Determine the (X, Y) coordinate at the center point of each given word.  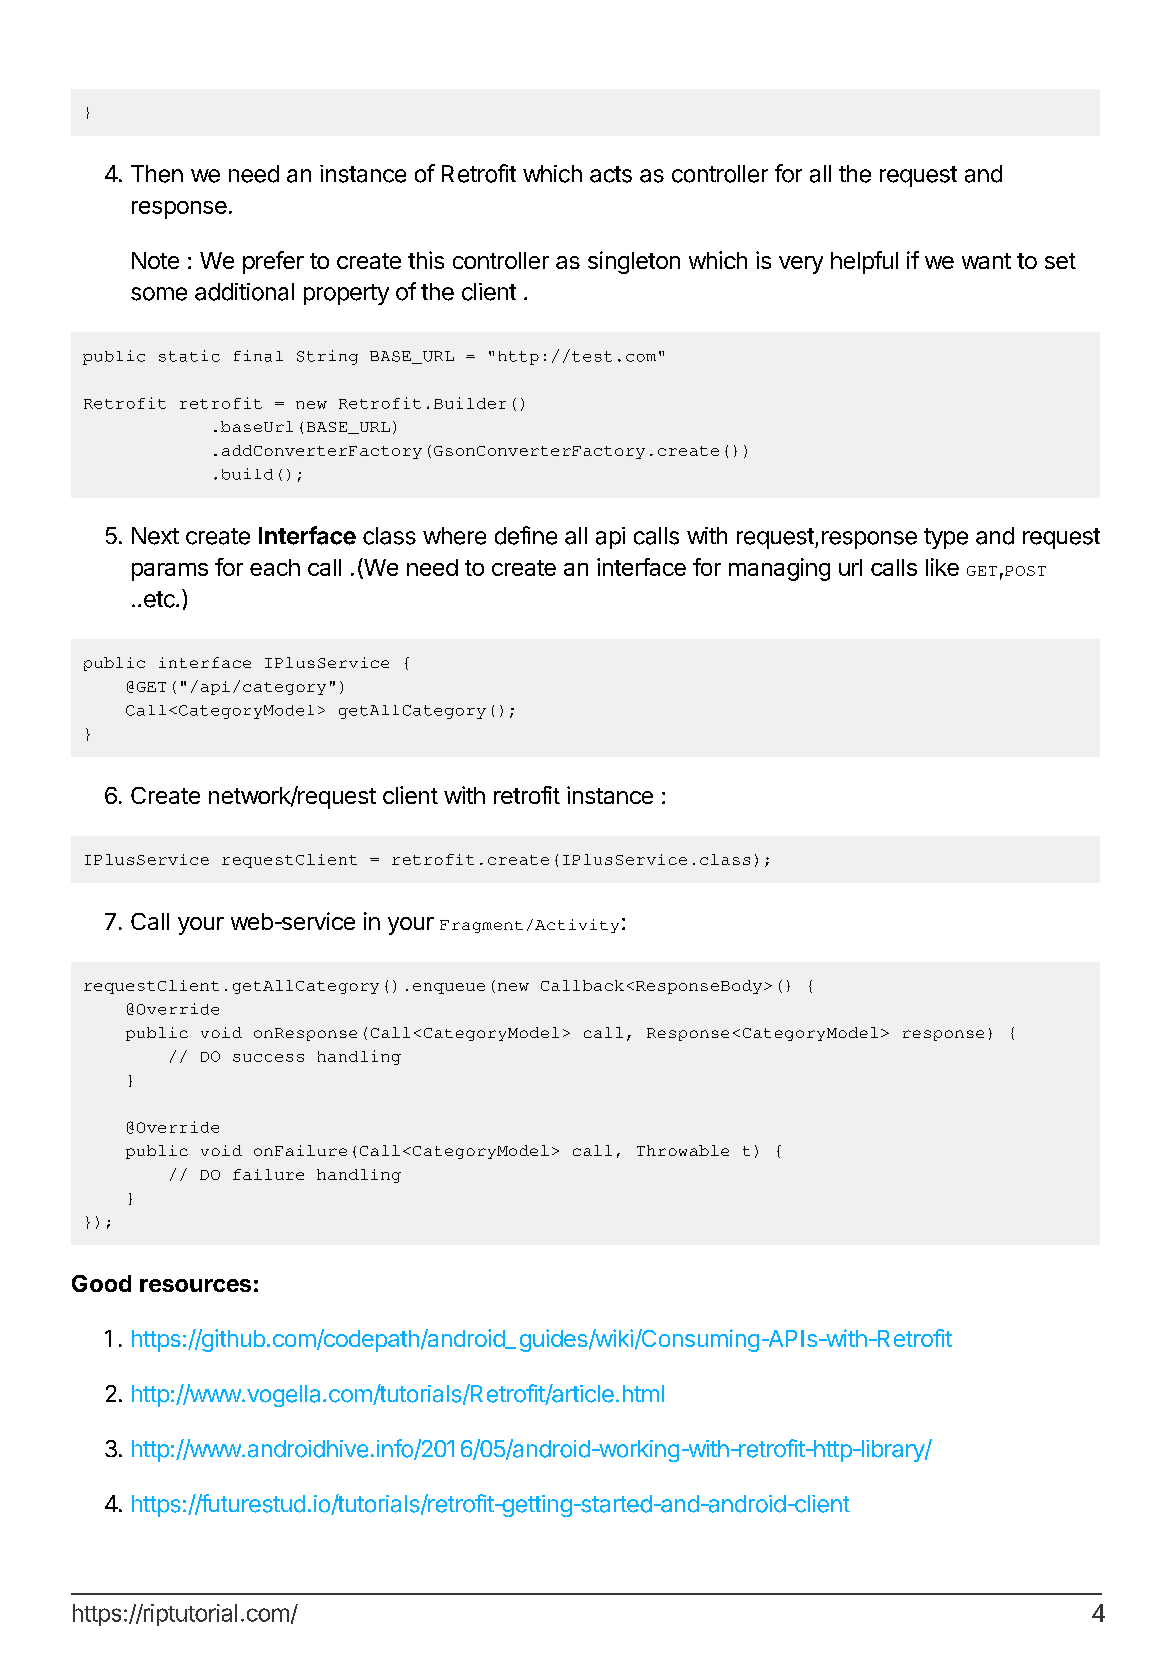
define (526, 535)
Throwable (683, 1150)
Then (157, 174)
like (942, 567)
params (170, 572)
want (986, 261)
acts (611, 174)
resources (195, 1285)
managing (779, 569)
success (268, 1058)
